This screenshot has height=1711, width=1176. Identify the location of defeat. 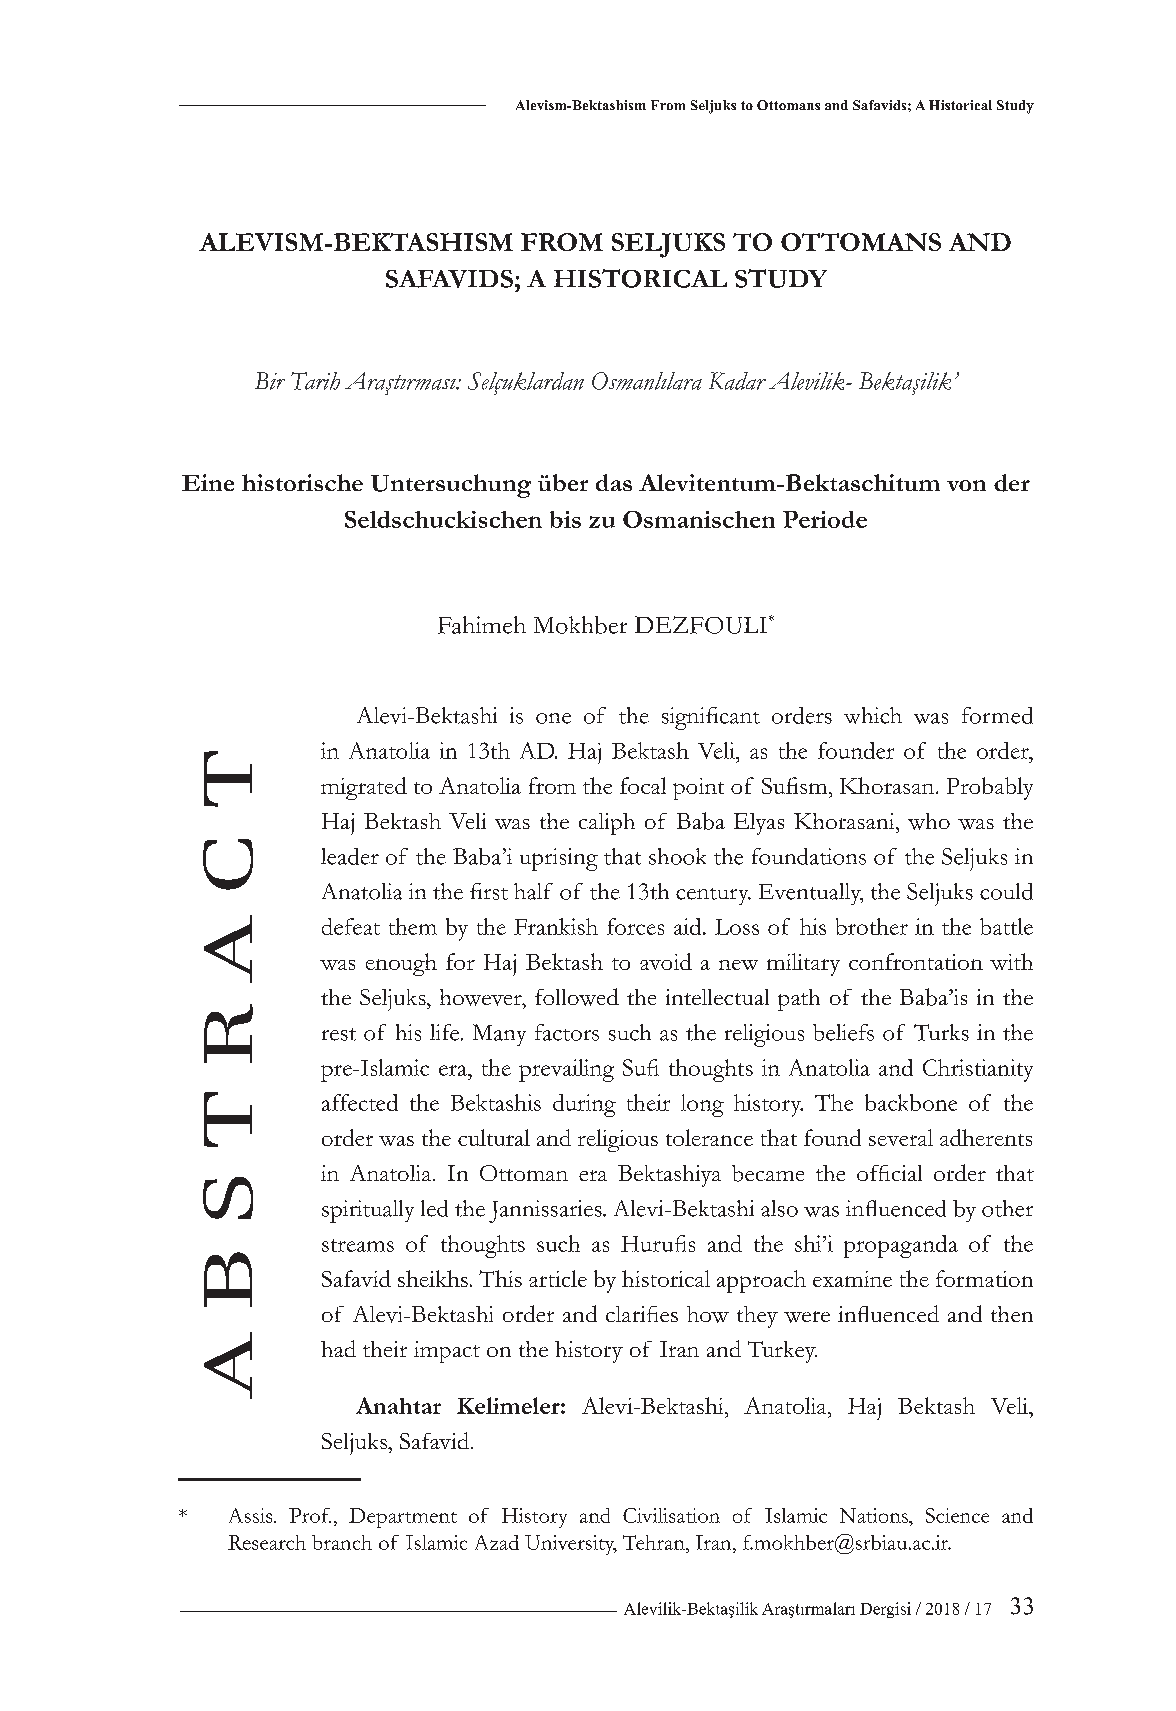
(351, 926).
